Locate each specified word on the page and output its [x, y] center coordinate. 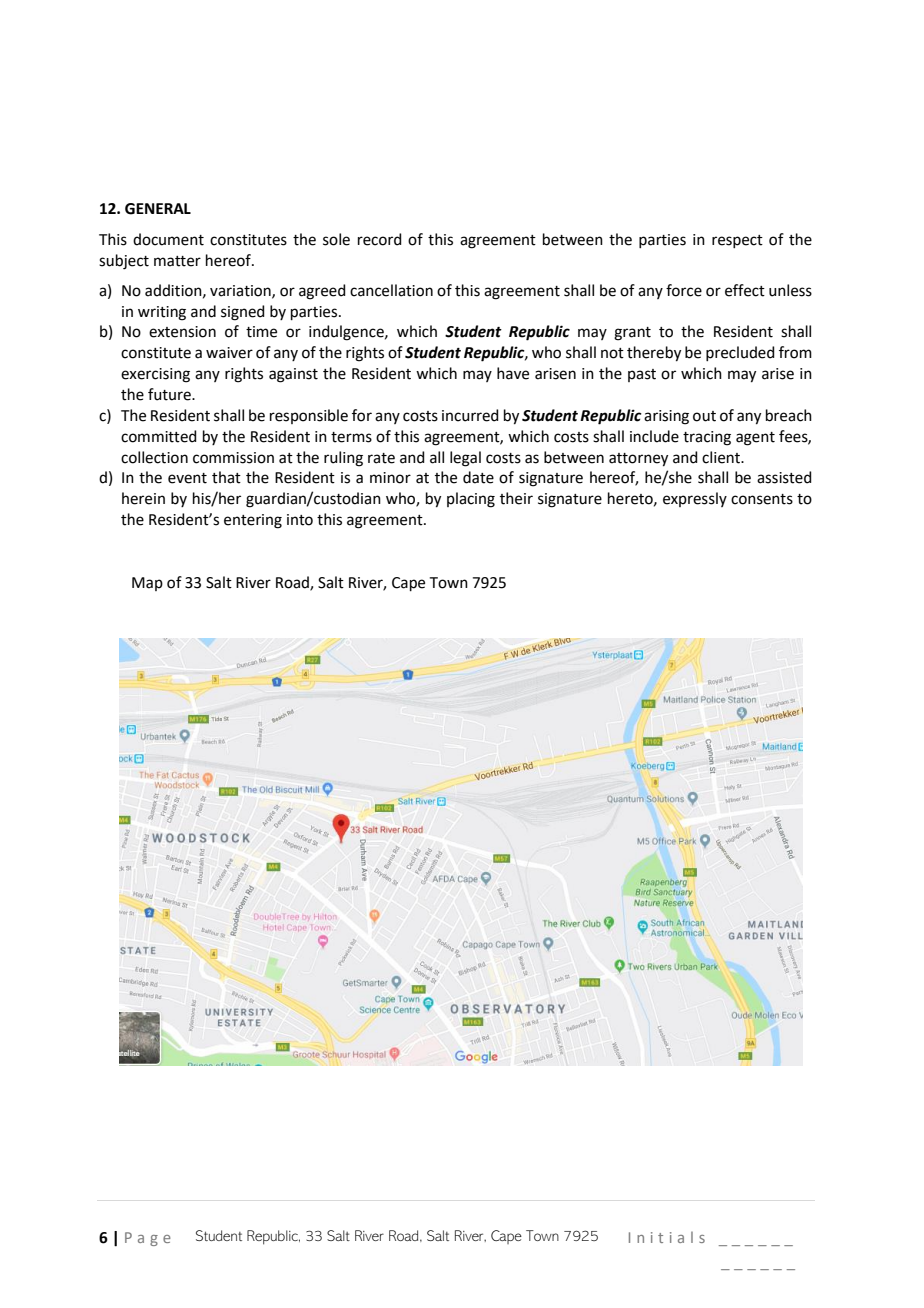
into [300, 520]
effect [745, 290]
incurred [470, 415]
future [170, 394]
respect [737, 241]
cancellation [391, 290]
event [187, 478]
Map [147, 584]
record [380, 239]
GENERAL [158, 209]
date [478, 477]
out [704, 416]
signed [243, 313]
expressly [695, 499]
